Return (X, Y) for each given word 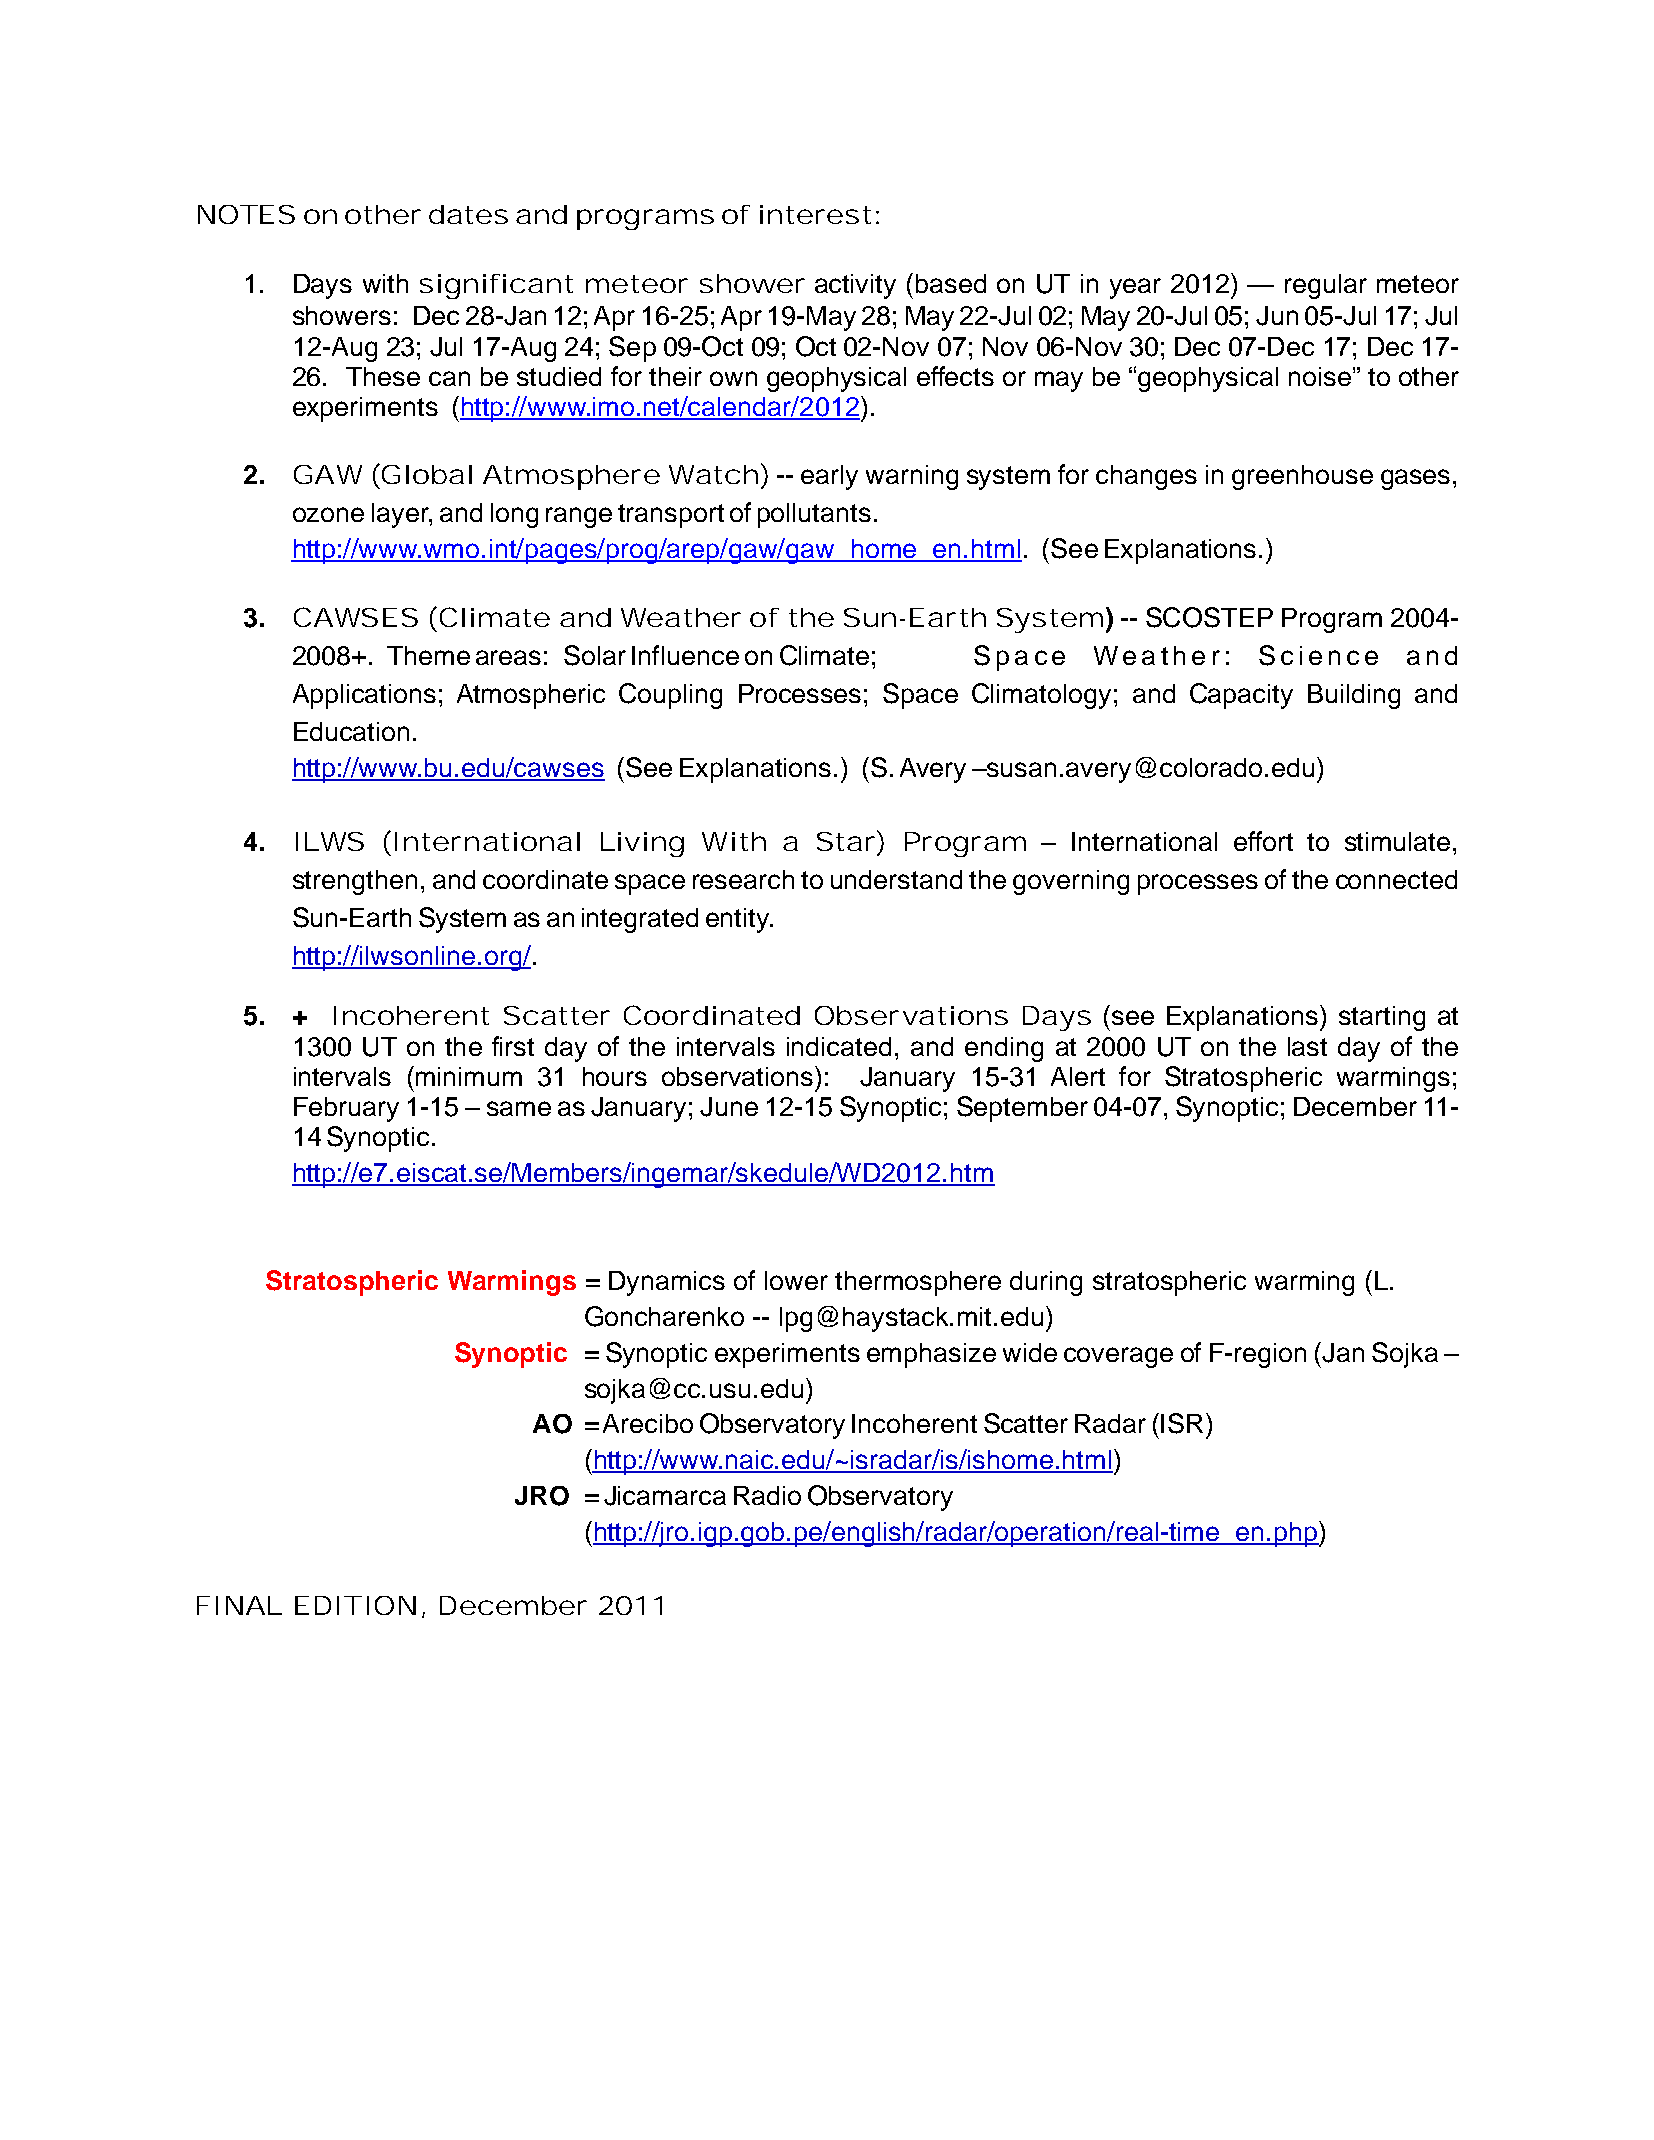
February (346, 1109)
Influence (685, 655)
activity (855, 286)
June (729, 1107)
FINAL (239, 1605)
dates (468, 214)
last (1307, 1046)
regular (1326, 286)
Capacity (1241, 696)
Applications (364, 696)
